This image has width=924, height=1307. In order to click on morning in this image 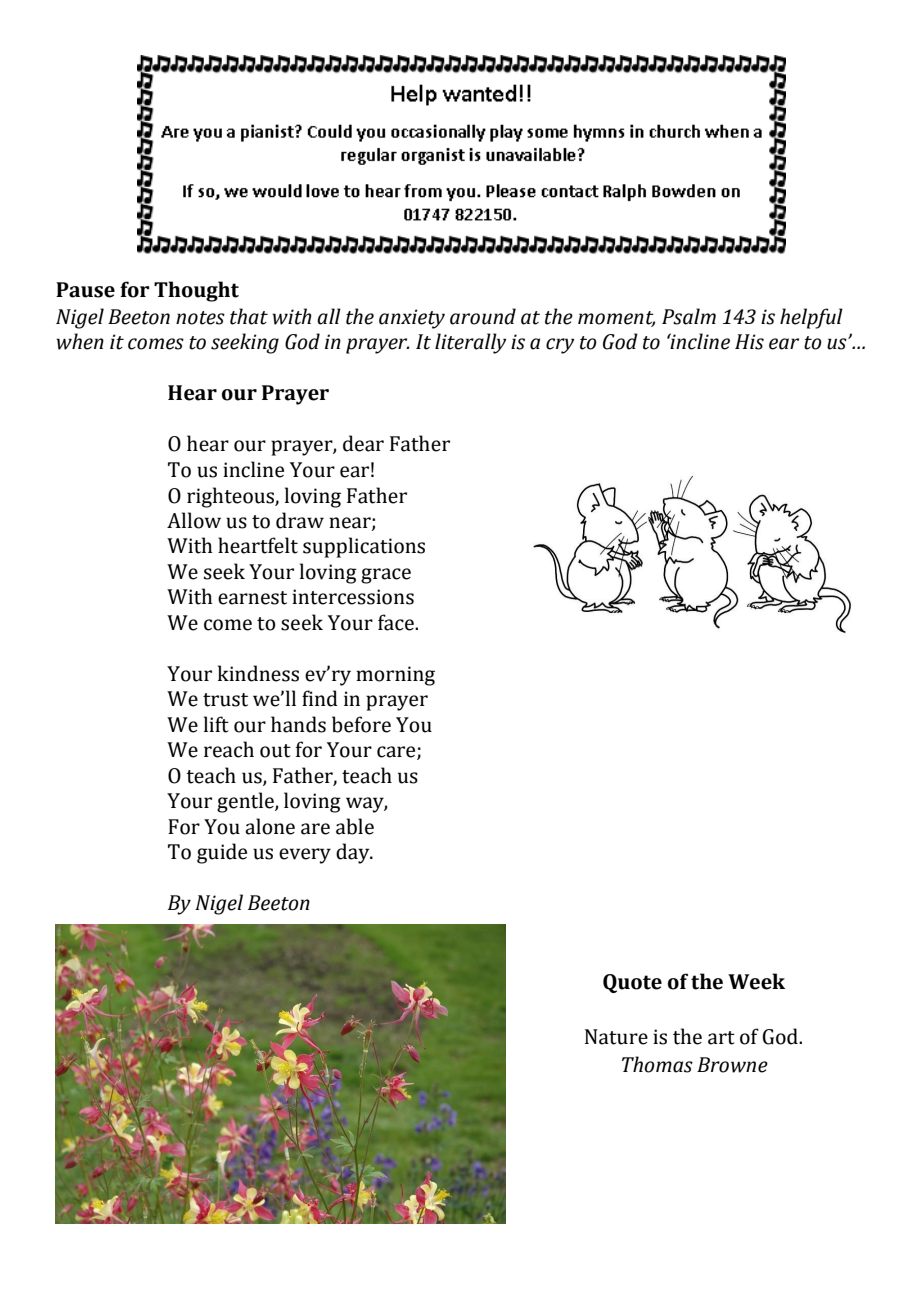, I will do `click(395, 676)`.
